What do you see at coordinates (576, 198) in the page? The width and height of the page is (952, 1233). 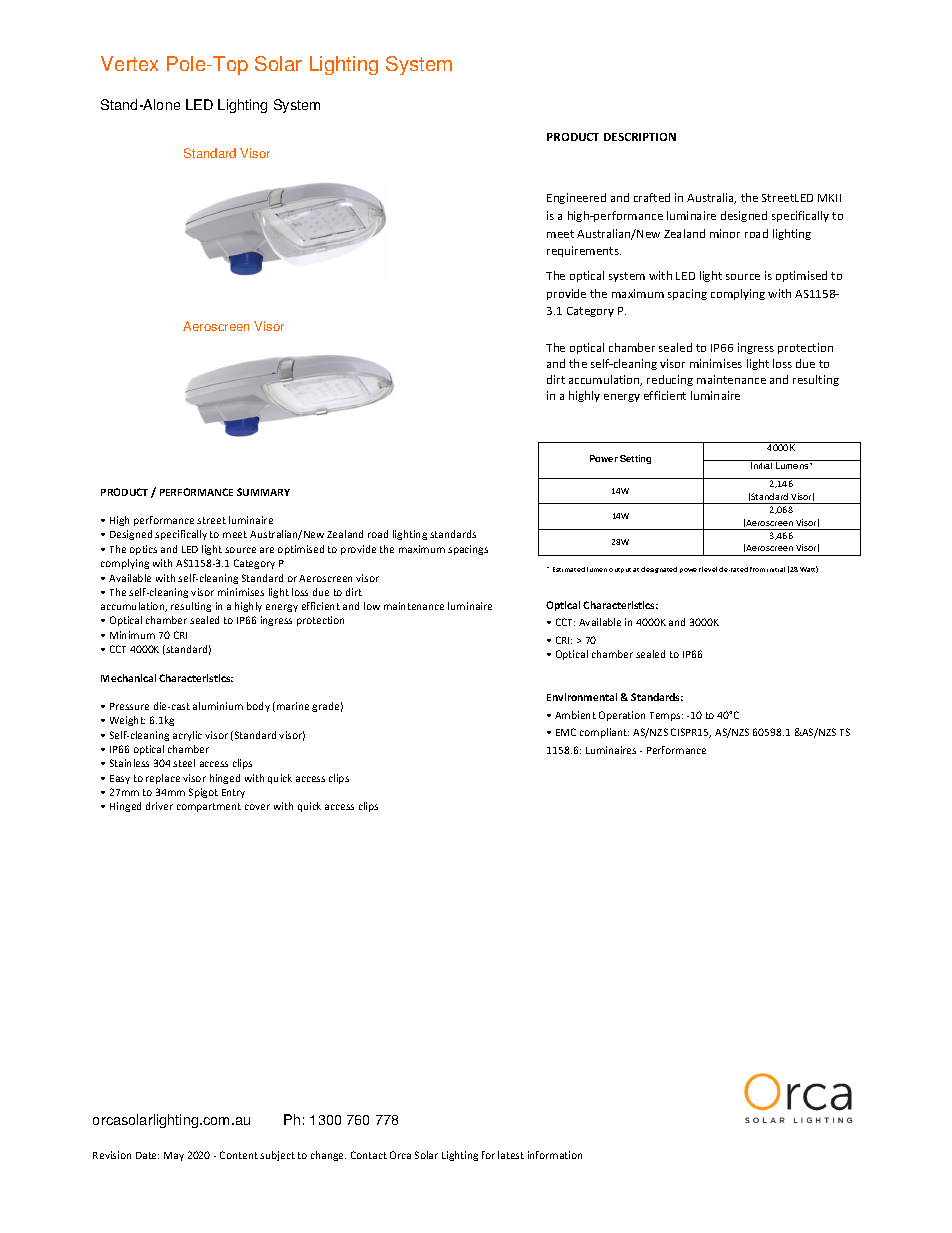 I see `Engineered` at bounding box center [576, 198].
